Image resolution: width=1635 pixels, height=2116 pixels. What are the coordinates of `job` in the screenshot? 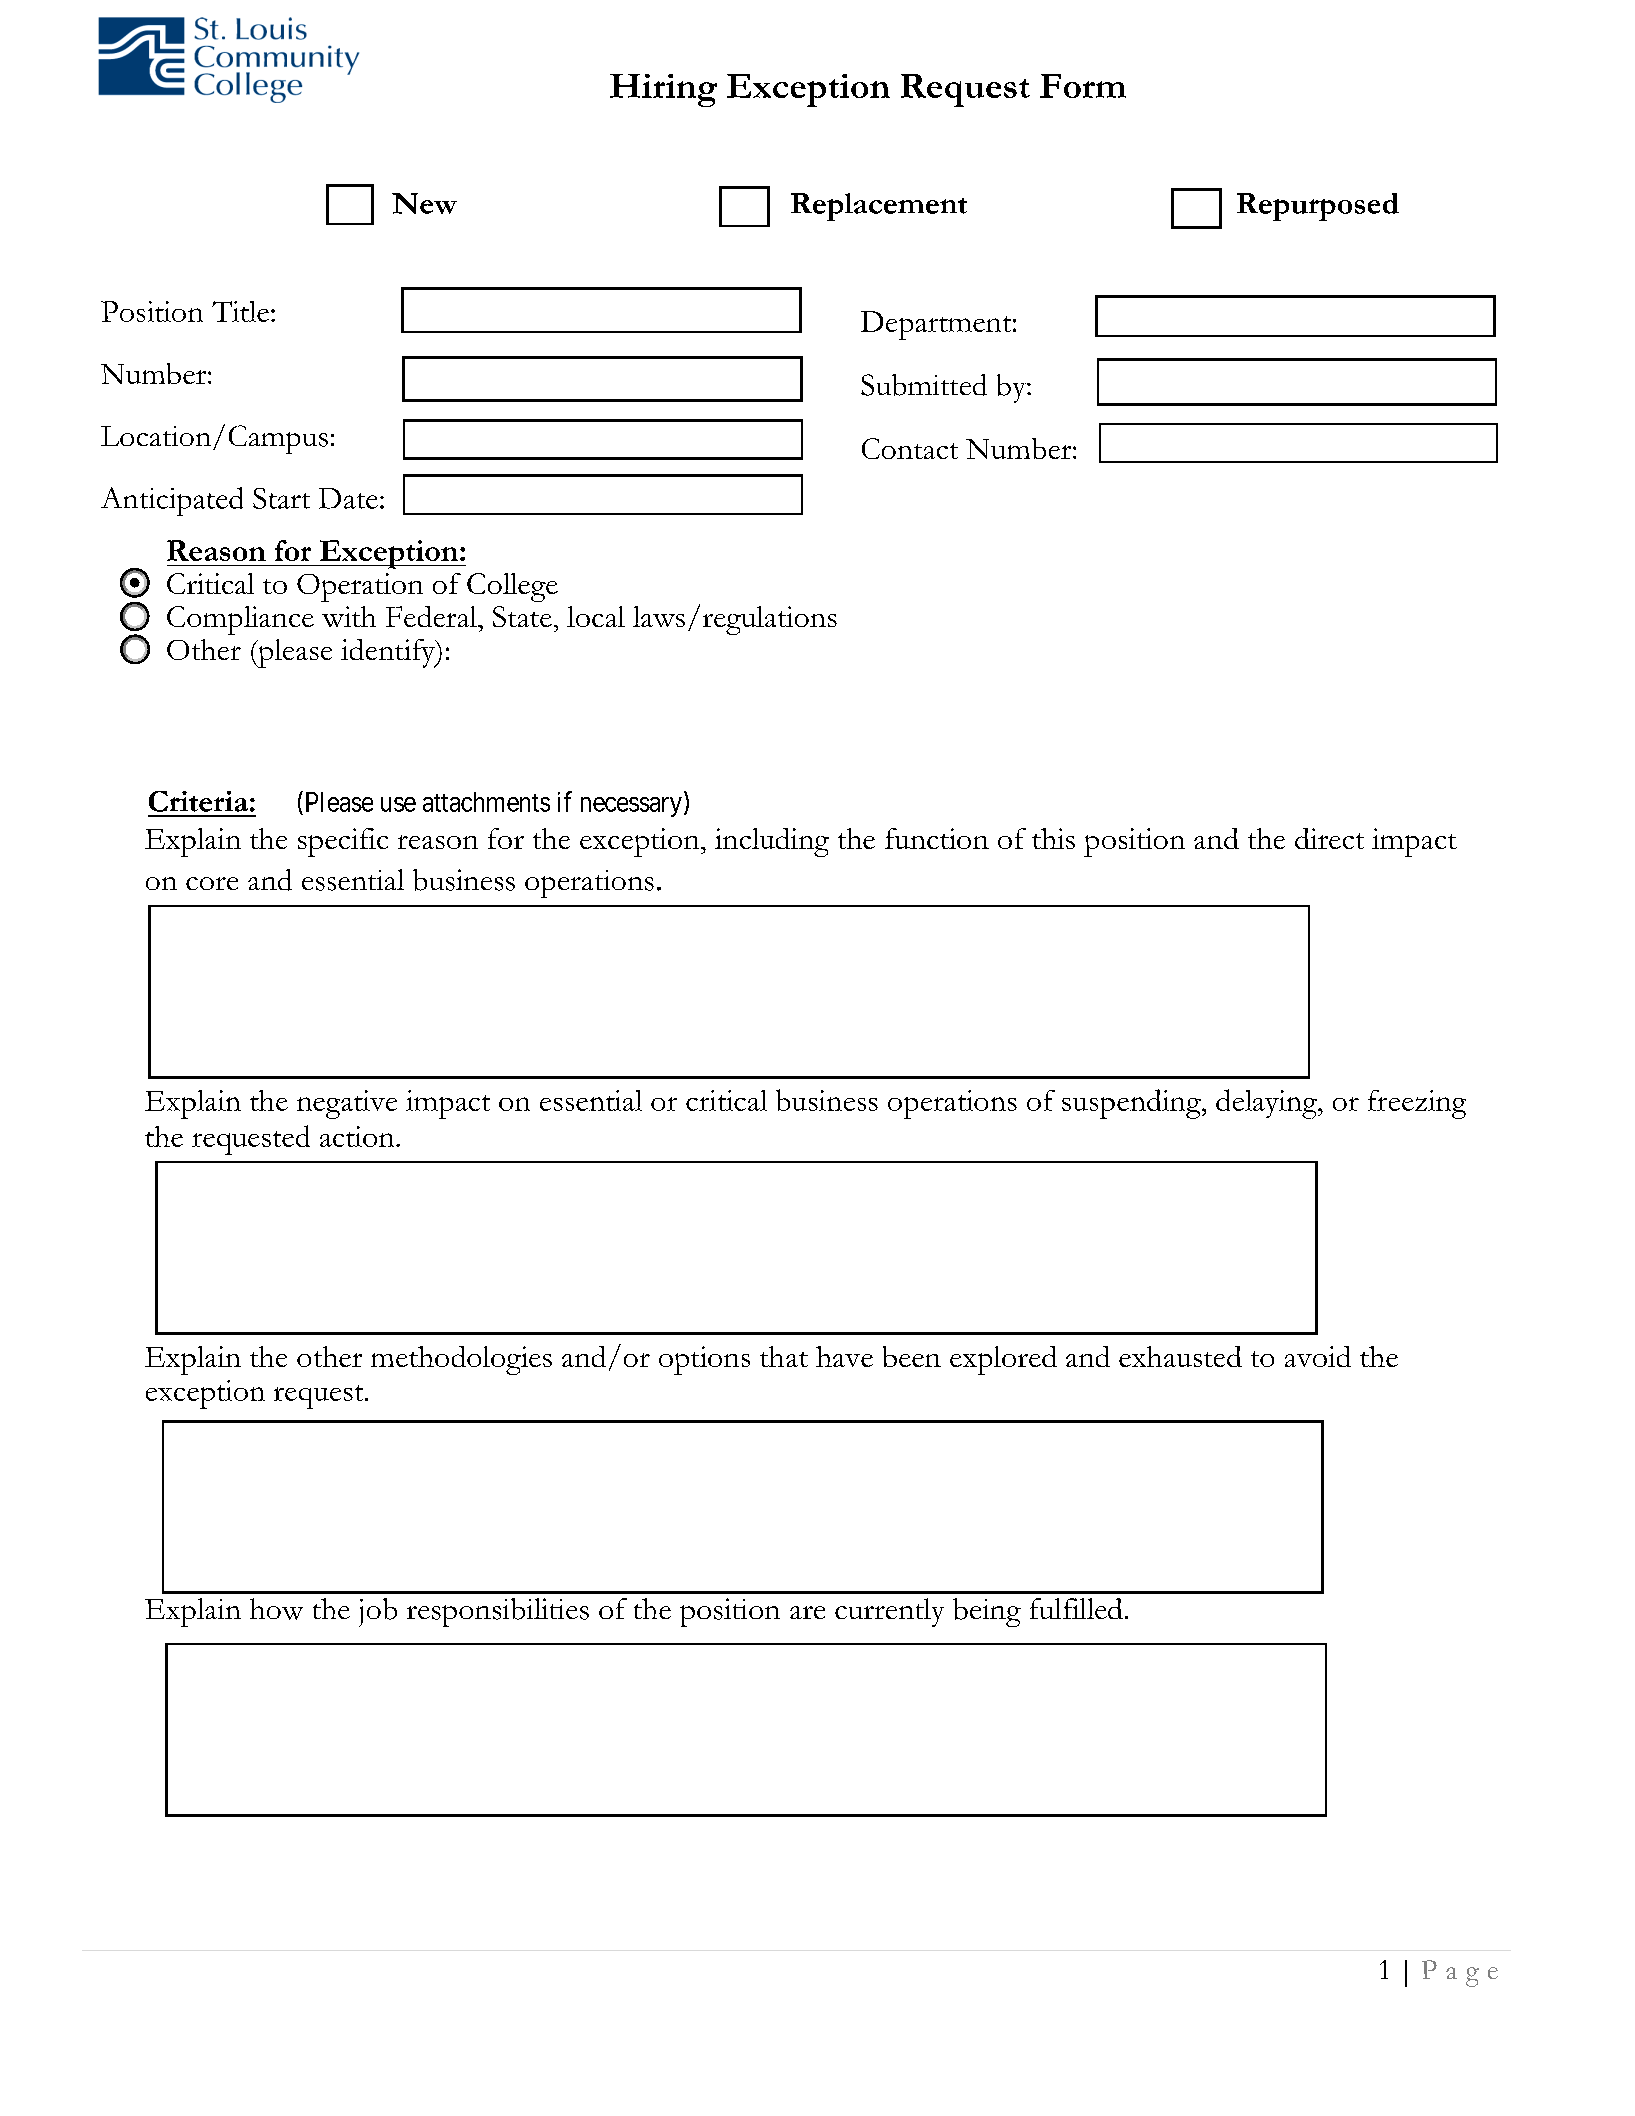 It's located at (378, 1612).
